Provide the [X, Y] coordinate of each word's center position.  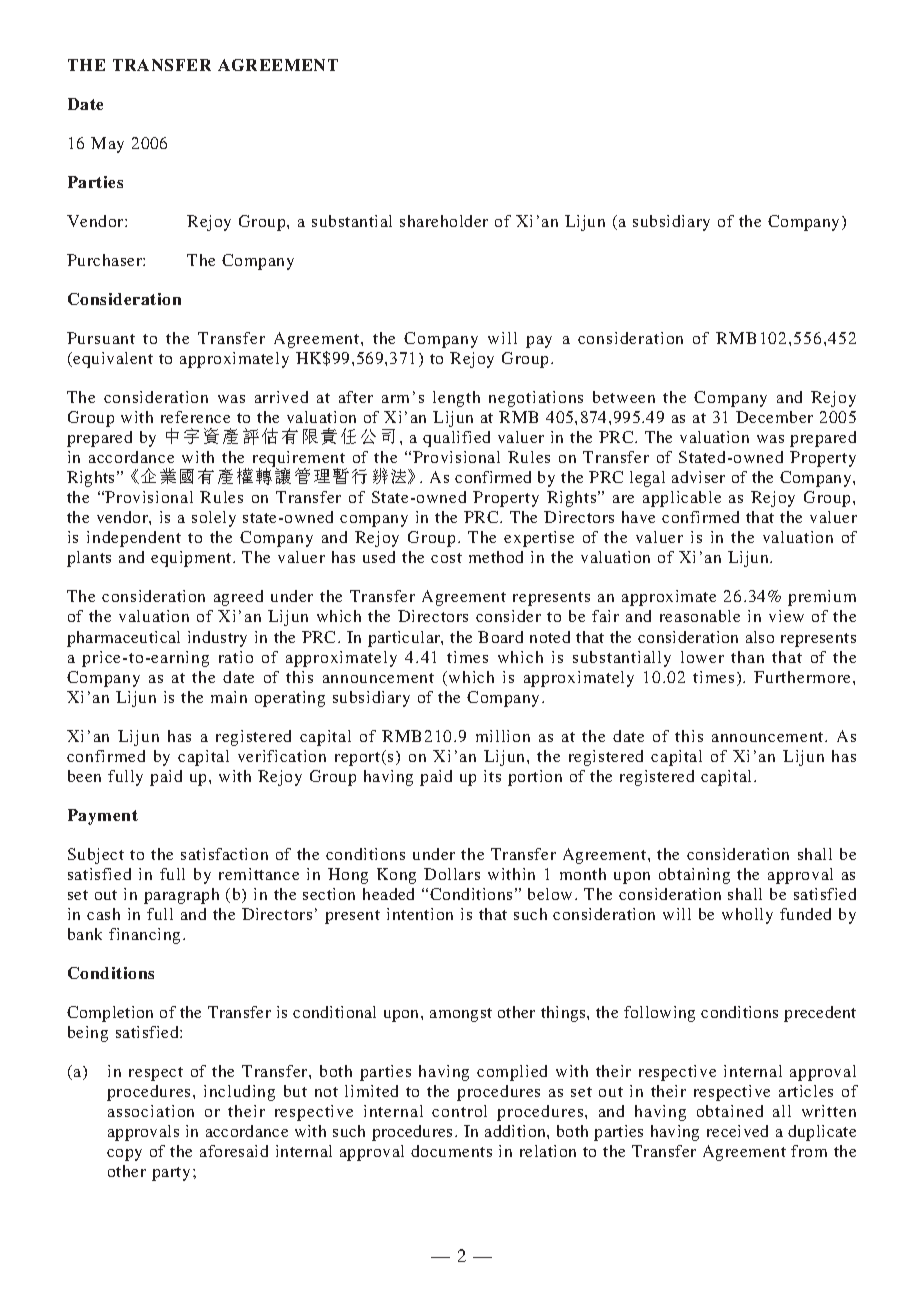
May [107, 145]
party [171, 1174]
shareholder [444, 221]
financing [146, 936]
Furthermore [804, 677]
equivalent [113, 360]
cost [446, 558]
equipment [192, 559]
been [84, 776]
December [774, 417]
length [456, 399]
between [624, 397]
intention [420, 914]
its [492, 776]
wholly [747, 916]
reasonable [700, 616]
